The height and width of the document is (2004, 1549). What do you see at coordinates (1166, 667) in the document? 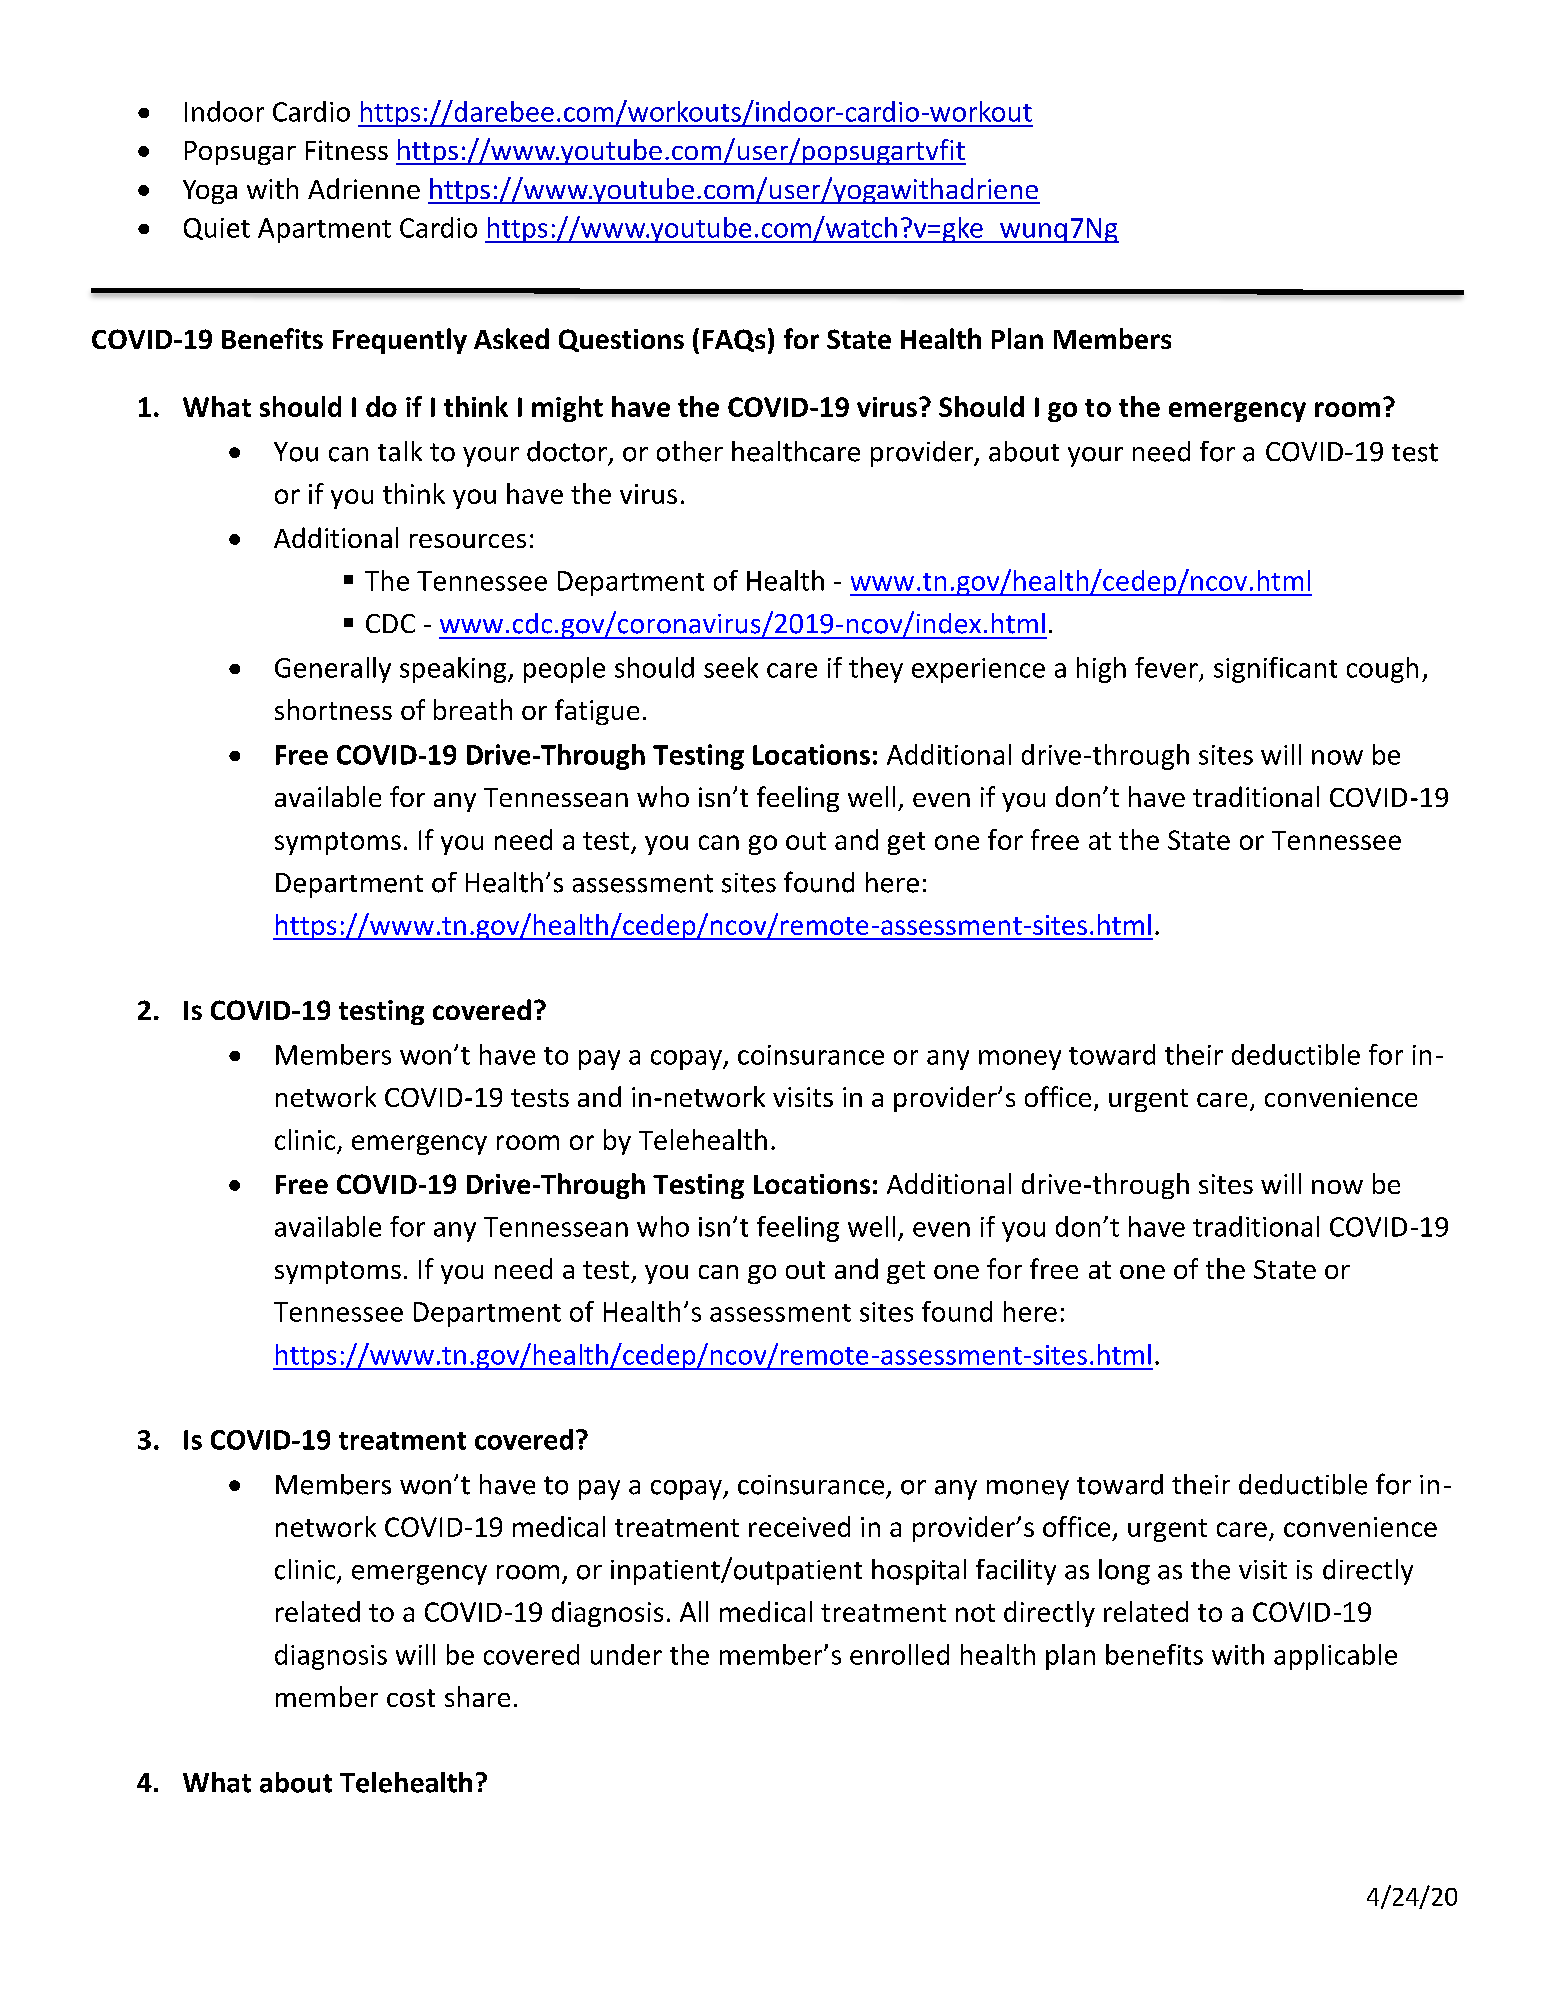
I see `fever` at bounding box center [1166, 667].
